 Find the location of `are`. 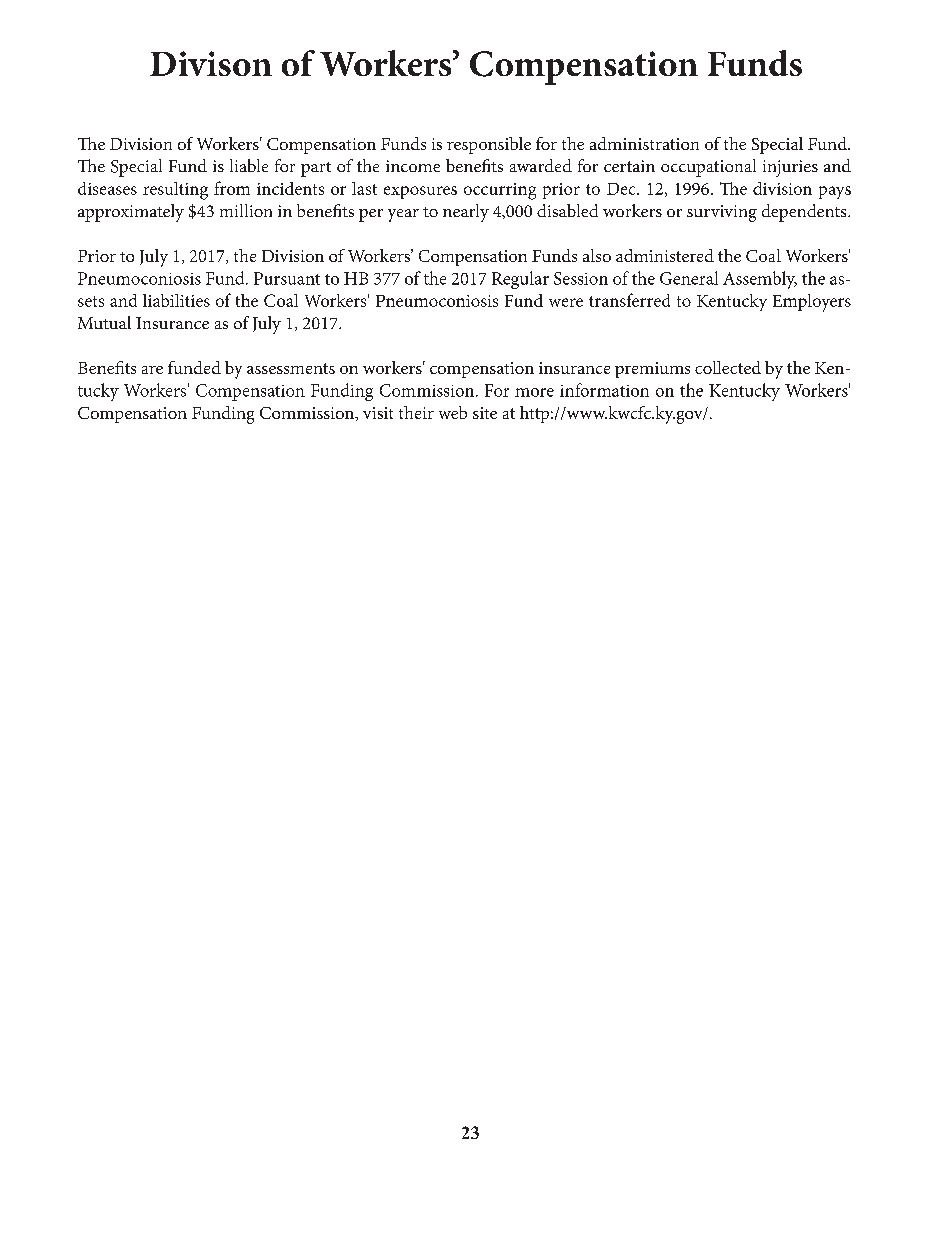

are is located at coordinates (152, 370).
